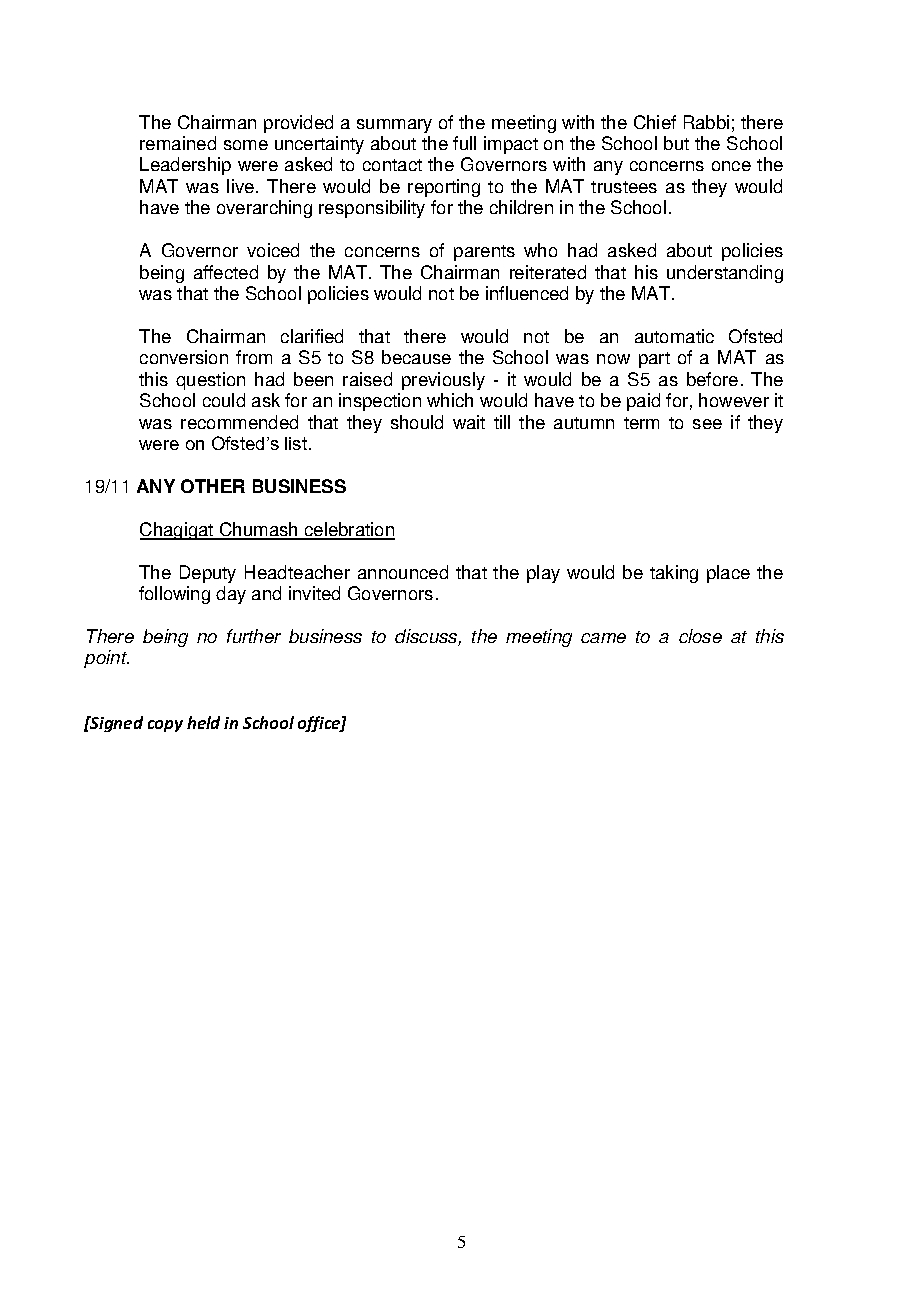  I want to click on held, so click(203, 722).
